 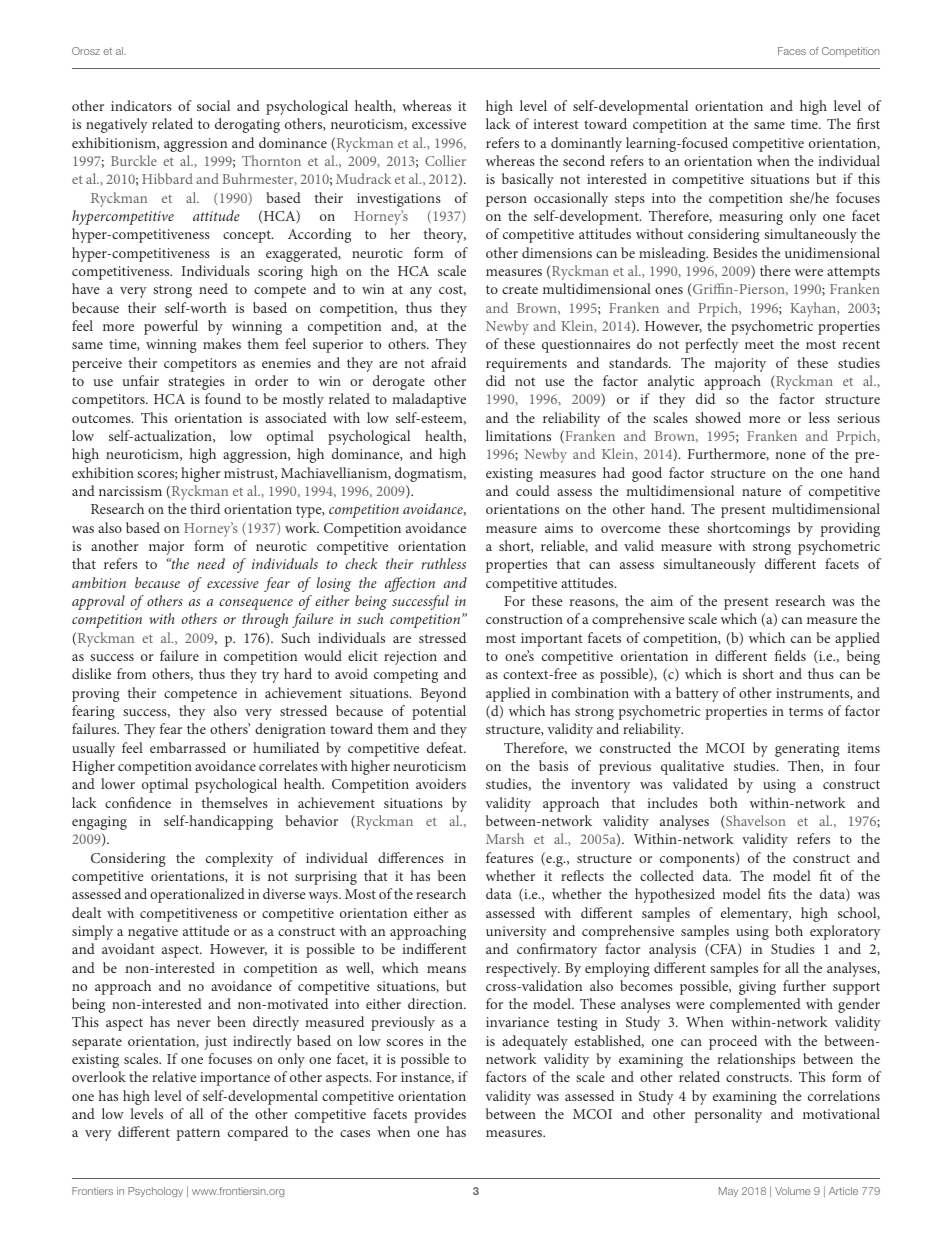 I want to click on confidence, so click(x=138, y=802).
